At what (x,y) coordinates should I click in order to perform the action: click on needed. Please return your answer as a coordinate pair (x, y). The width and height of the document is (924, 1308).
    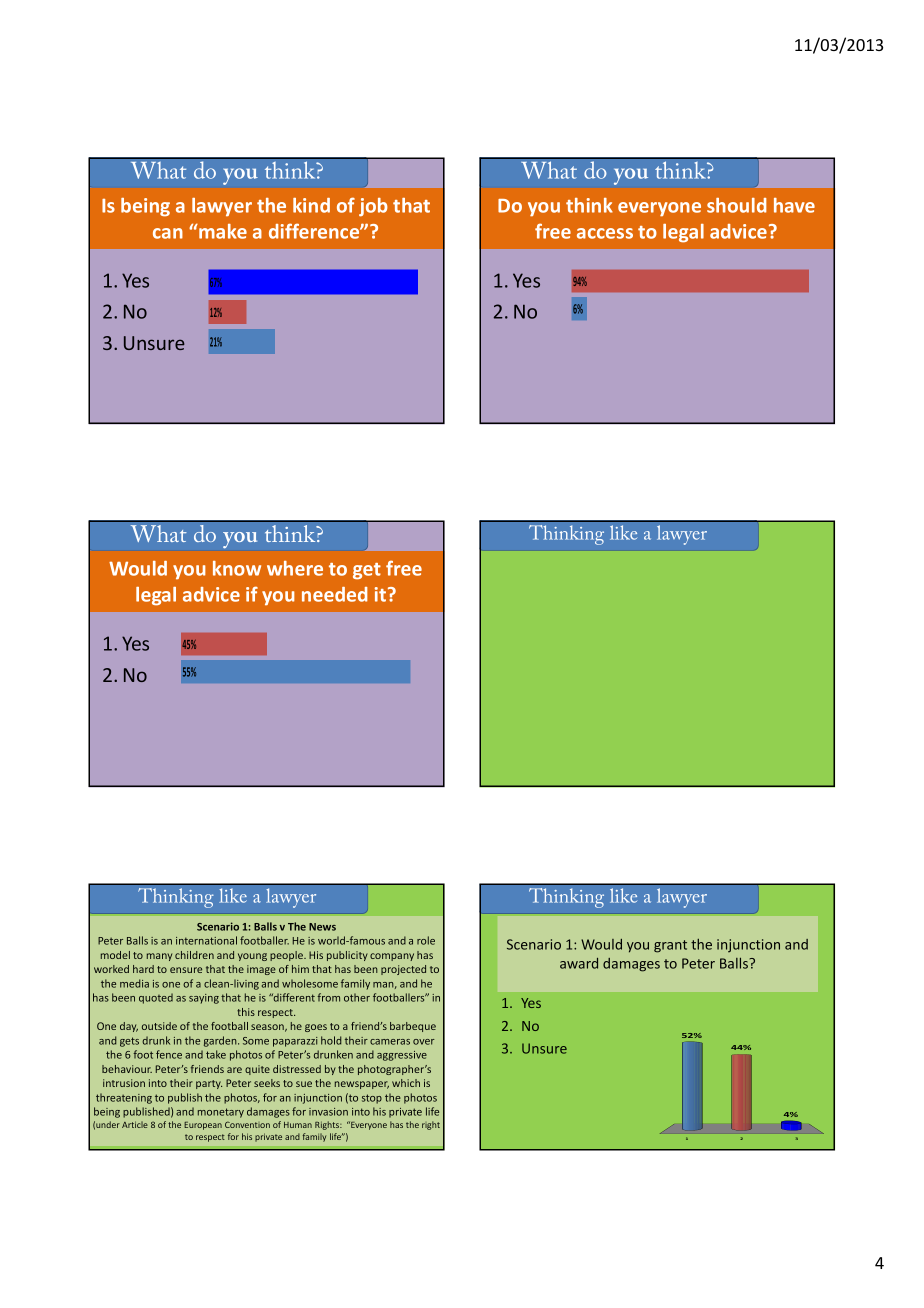
    Looking at the image, I should click on (335, 594).
